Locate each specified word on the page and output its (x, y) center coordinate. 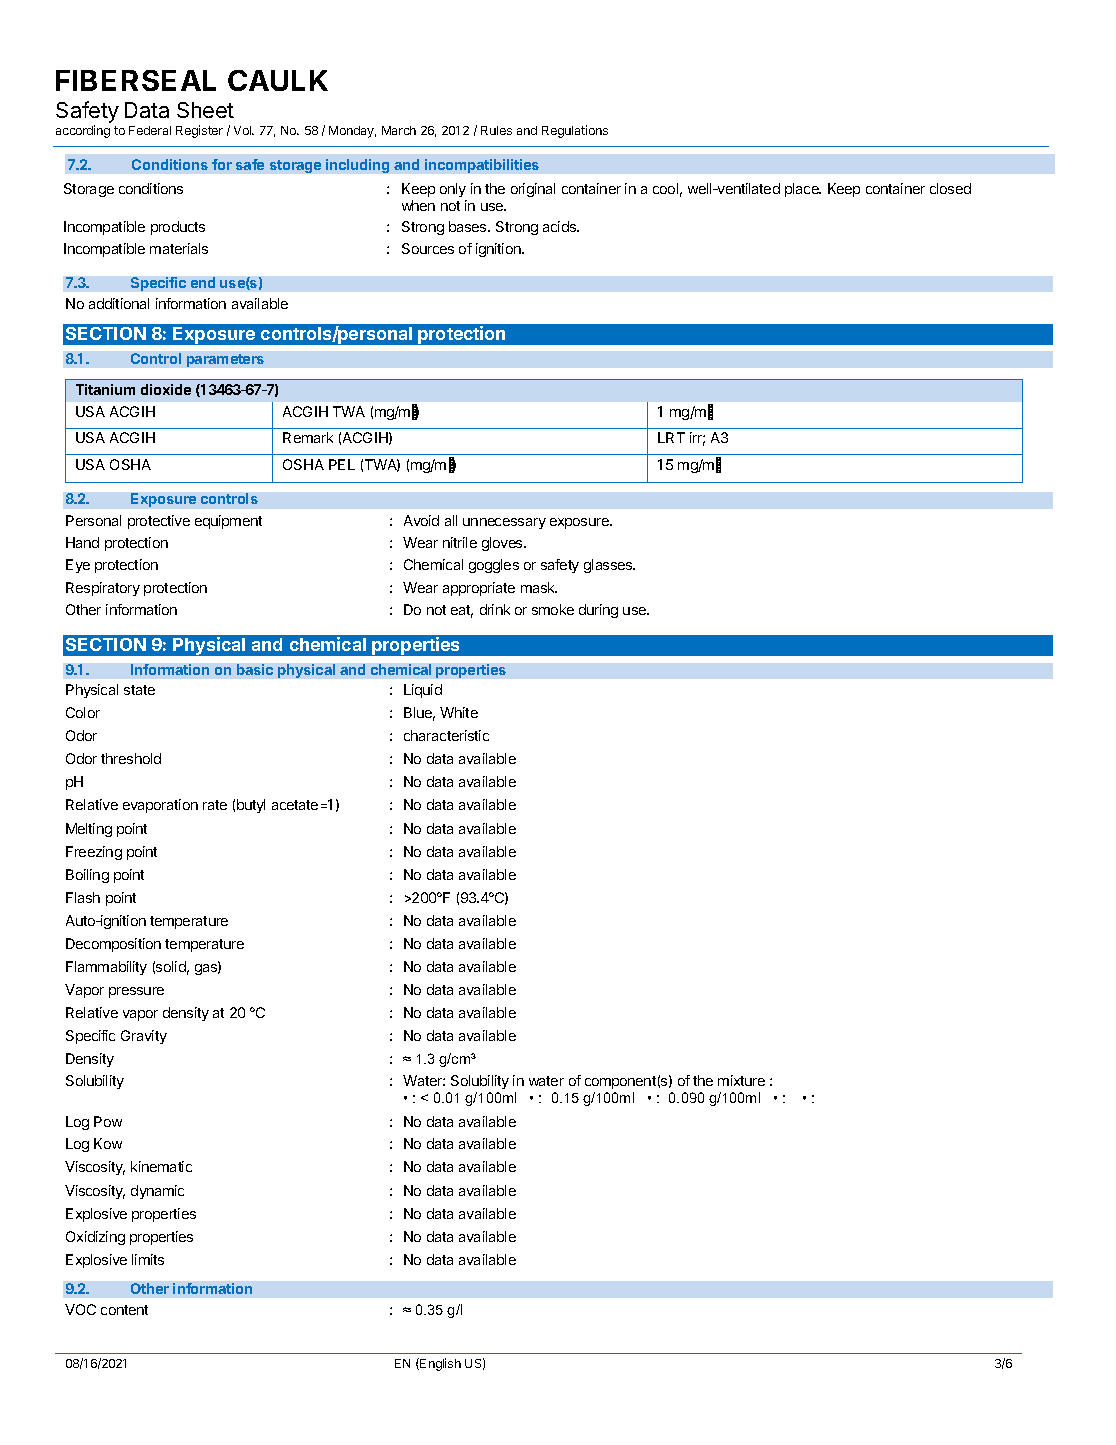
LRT (671, 437)
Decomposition (113, 945)
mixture (741, 1080)
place (803, 190)
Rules (496, 130)
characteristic (446, 735)
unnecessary (504, 523)
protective (159, 522)
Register (199, 131)
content (124, 1310)
